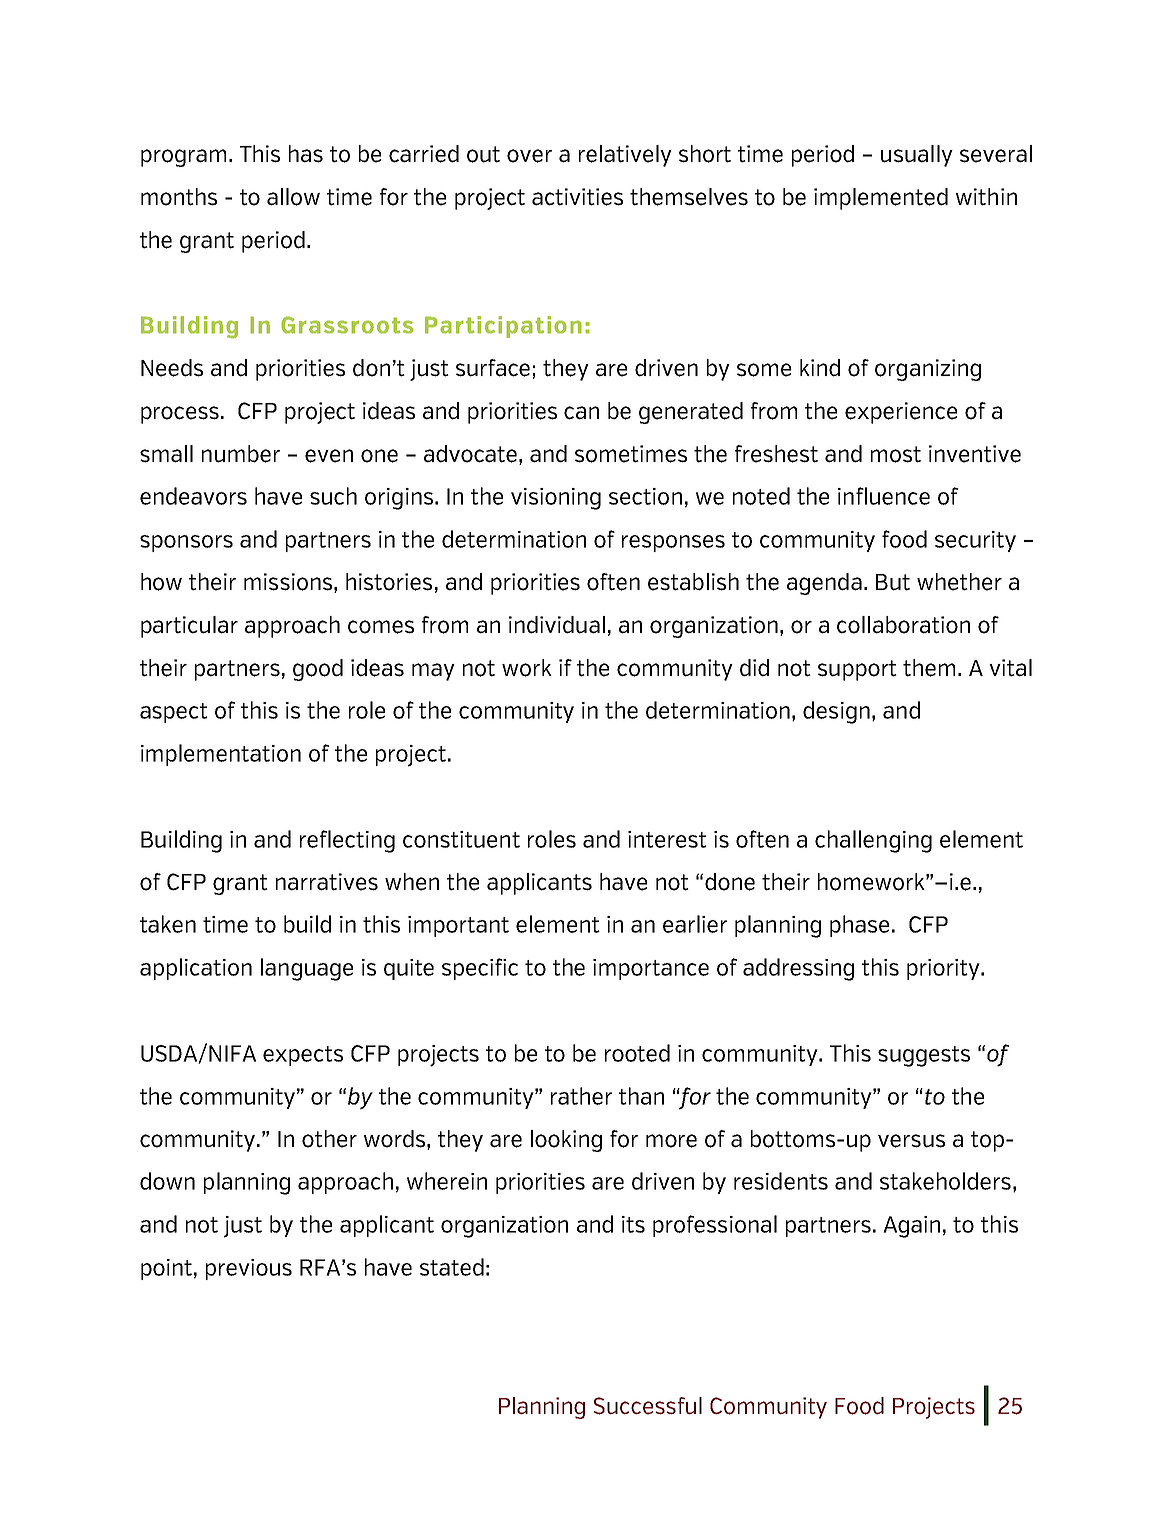 The width and height of the page is (1176, 1522). I want to click on interest, so click(667, 839).
